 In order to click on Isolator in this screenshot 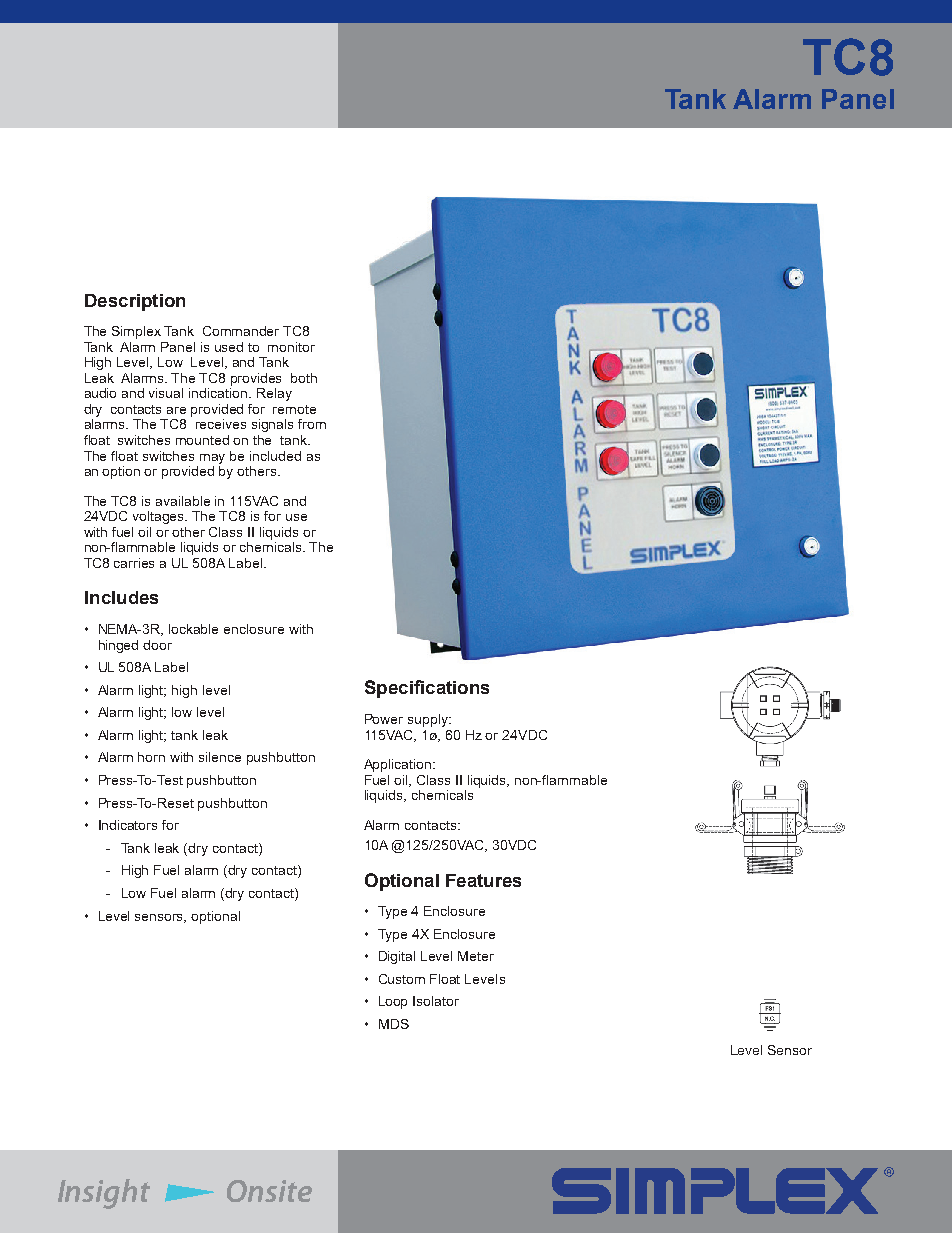, I will do `click(436, 1001)`.
